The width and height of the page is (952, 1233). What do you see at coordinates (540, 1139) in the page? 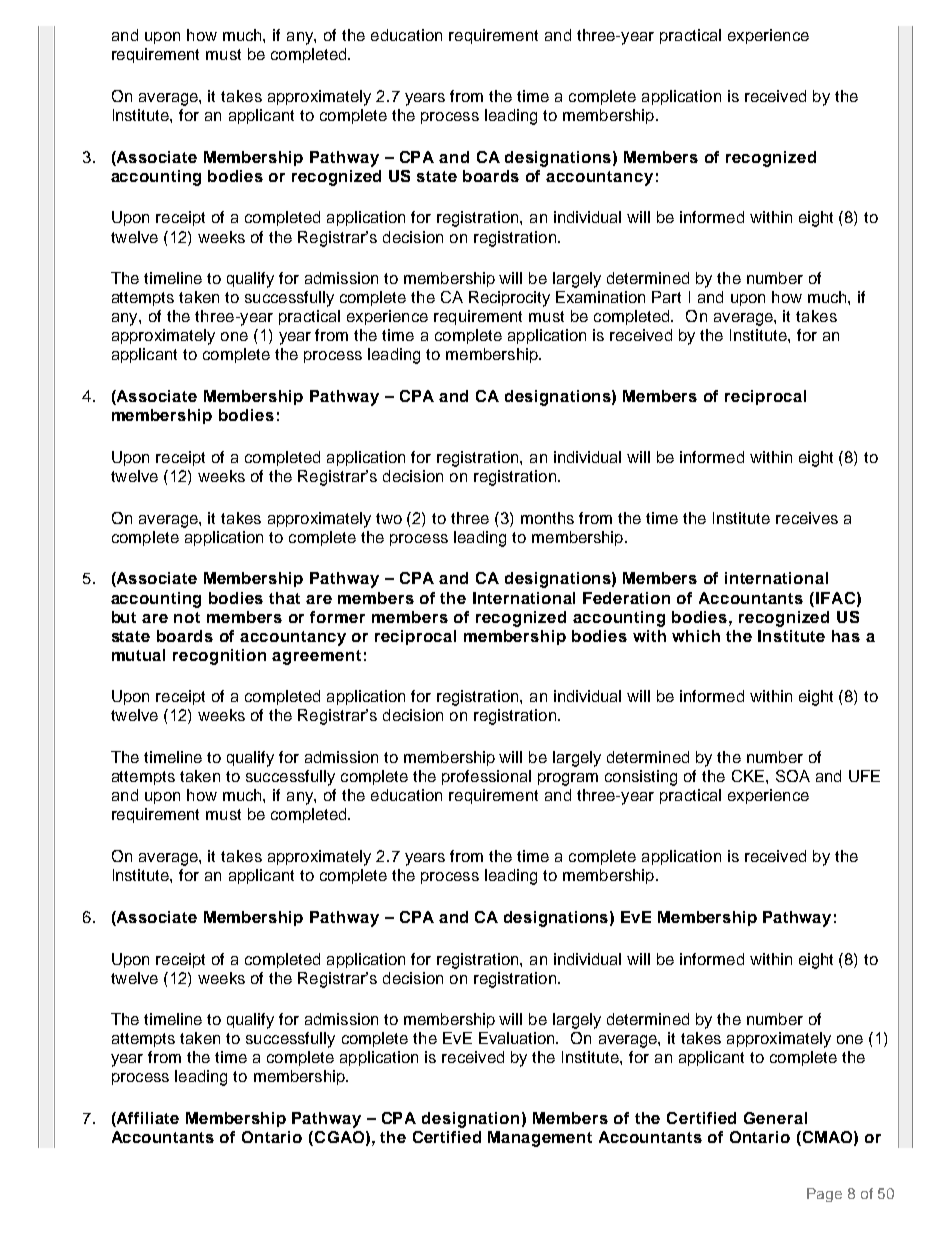
I see `Management` at bounding box center [540, 1139].
